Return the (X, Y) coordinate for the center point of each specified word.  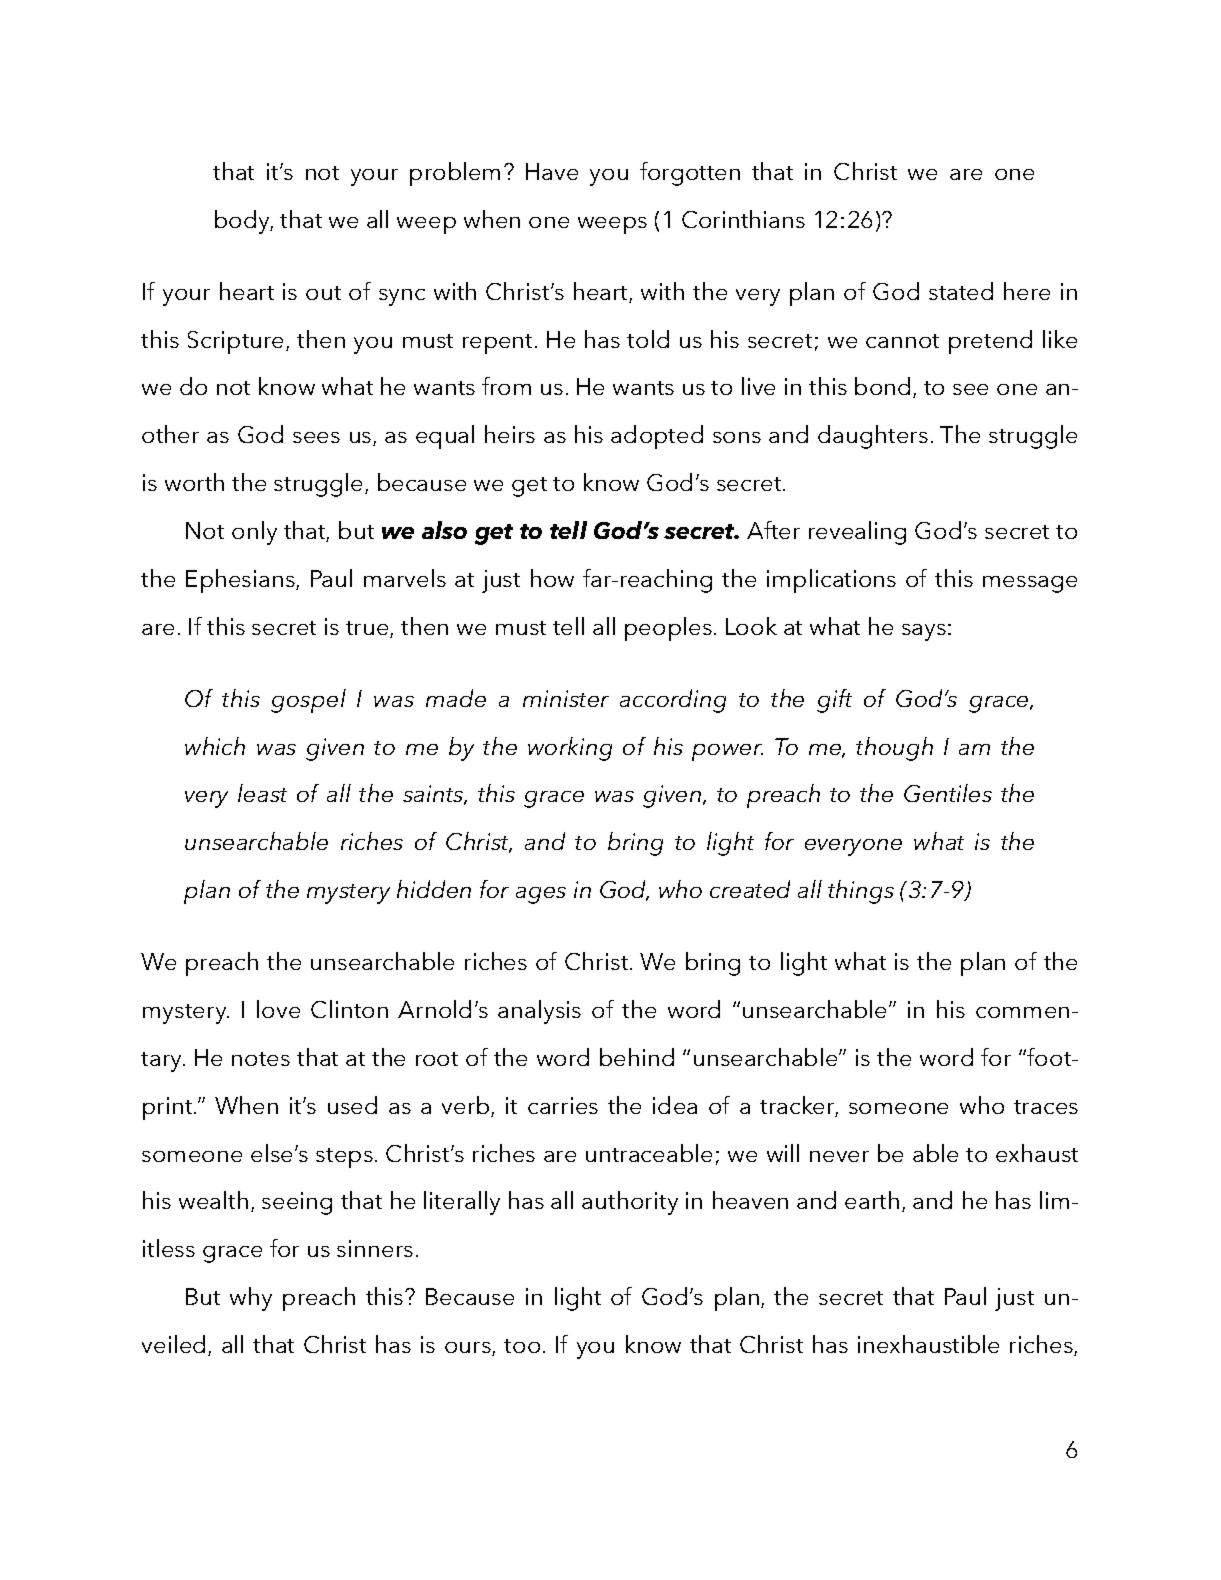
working (570, 749)
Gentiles (948, 793)
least (262, 793)
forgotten (690, 174)
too (522, 1346)
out (323, 293)
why (251, 1299)
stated (961, 291)
